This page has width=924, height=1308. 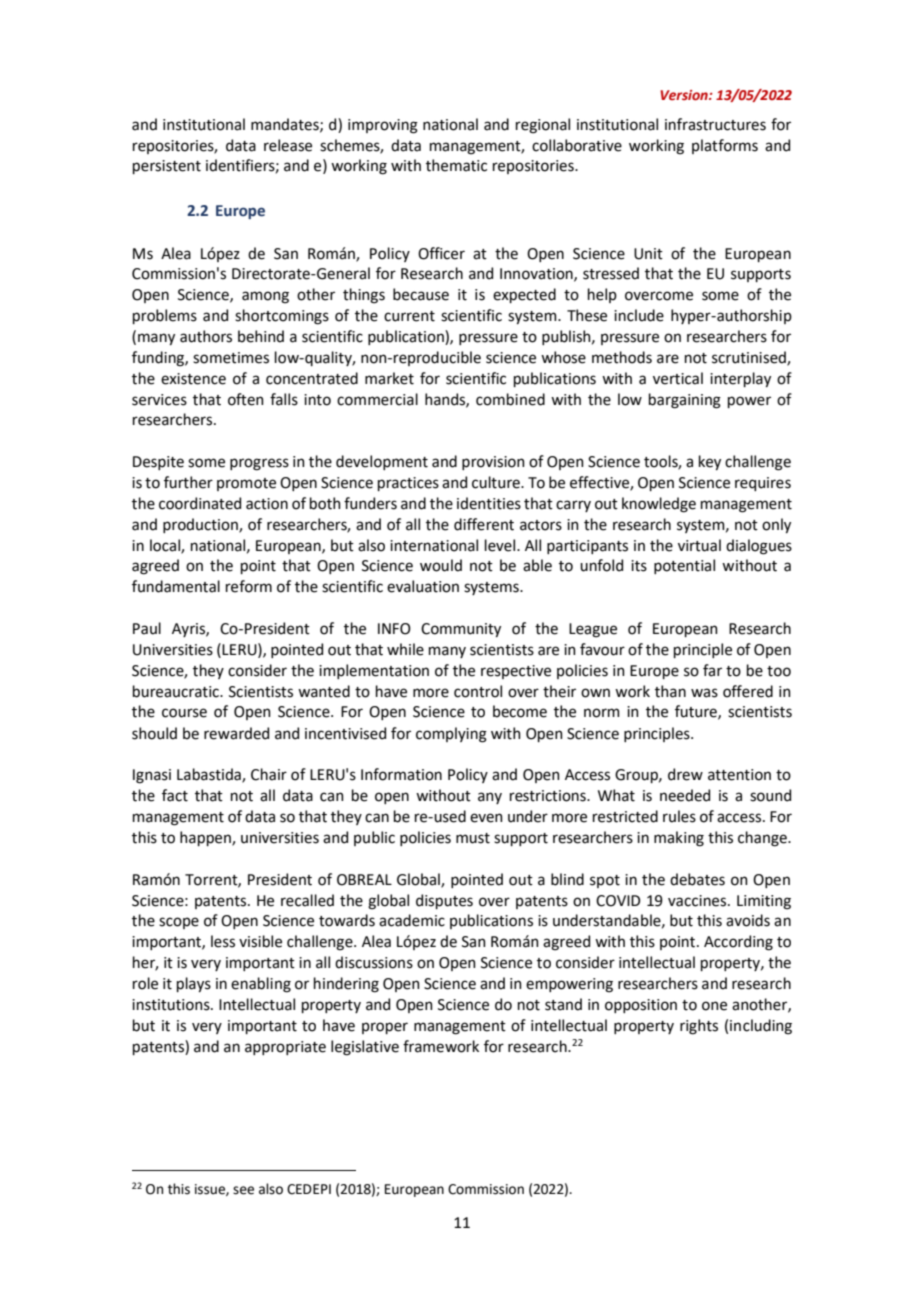 What do you see at coordinates (699, 1027) in the page?
I see `rights` at bounding box center [699, 1027].
